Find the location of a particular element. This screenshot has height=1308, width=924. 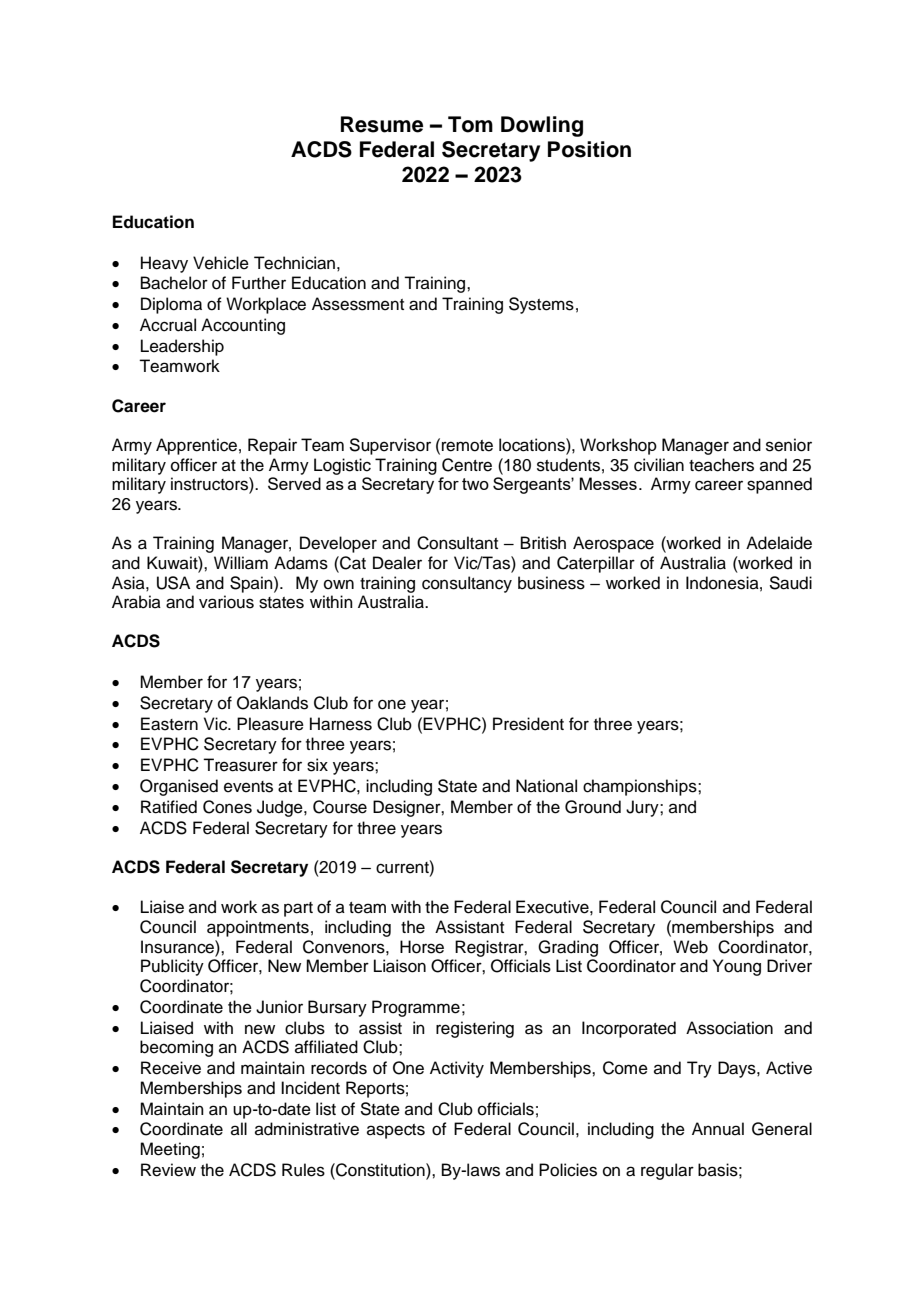

remote is located at coordinates (467, 446).
